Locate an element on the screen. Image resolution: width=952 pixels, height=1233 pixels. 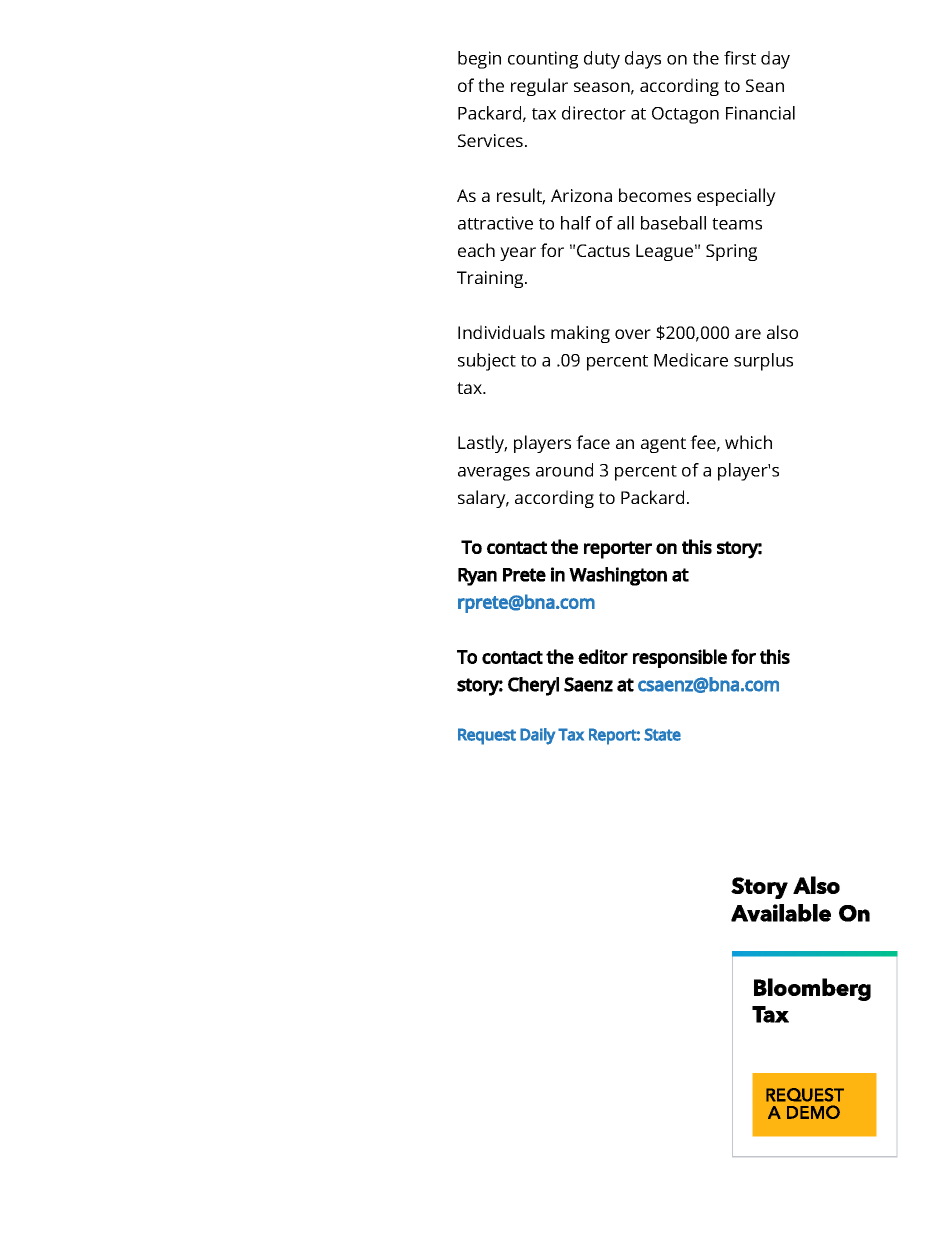
surplus is located at coordinates (763, 362).
